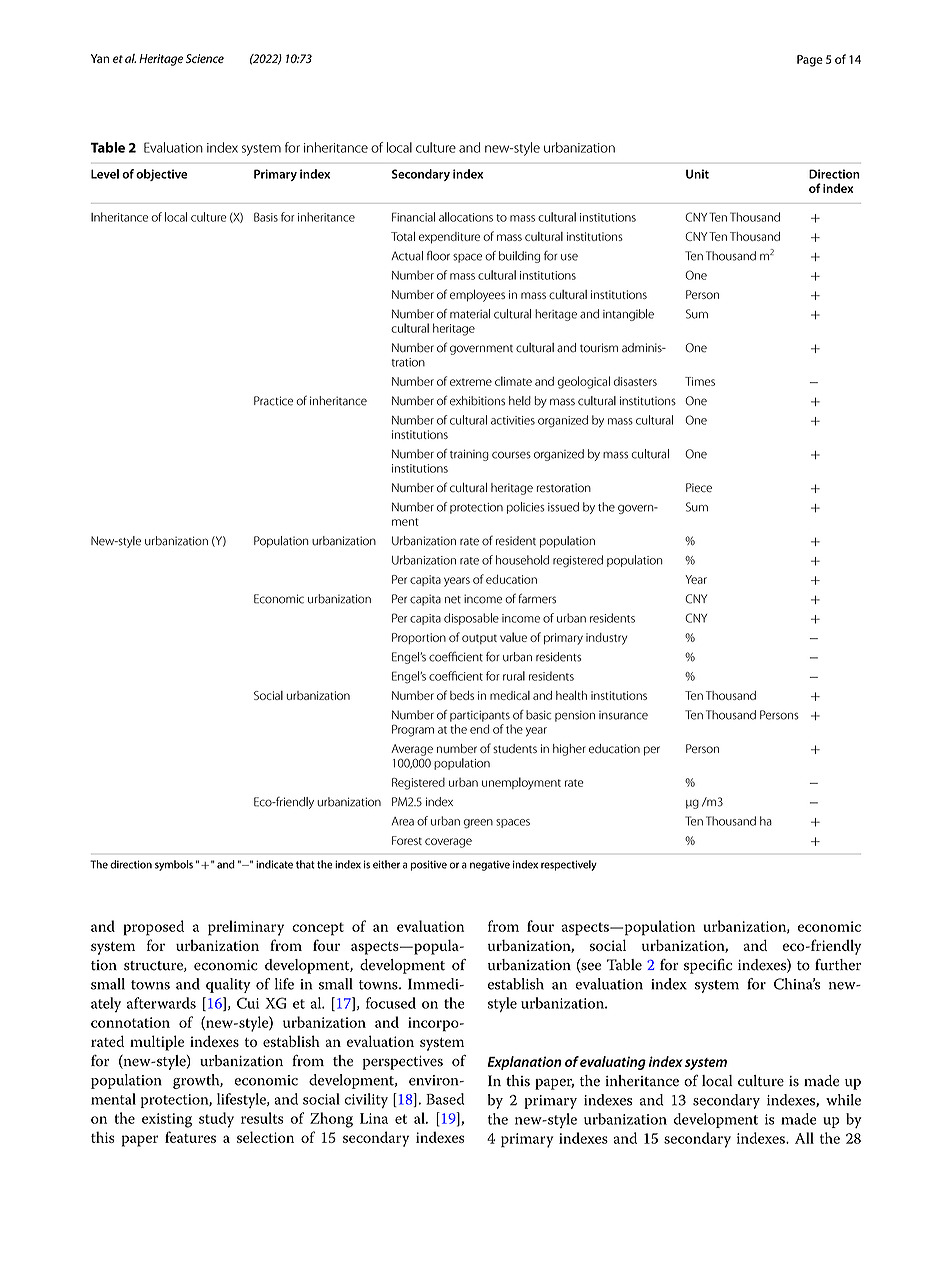 This screenshot has width=952, height=1265. Describe the element at coordinates (445, 1099) in the screenshot. I see `Based` at that location.
